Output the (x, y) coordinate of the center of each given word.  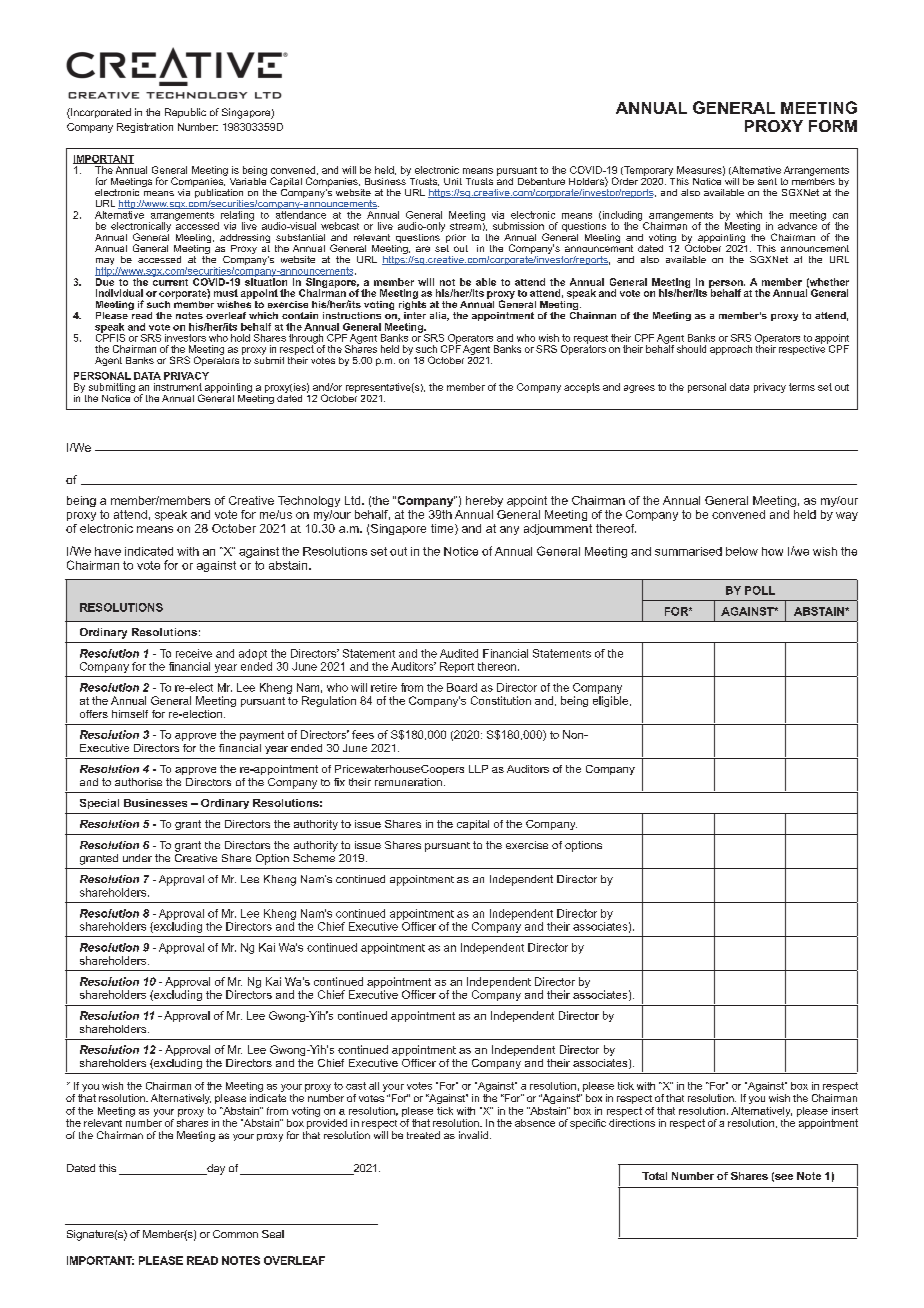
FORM (833, 126)
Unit (453, 181)
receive (194, 653)
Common (235, 1234)
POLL (760, 590)
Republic (185, 113)
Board (462, 687)
